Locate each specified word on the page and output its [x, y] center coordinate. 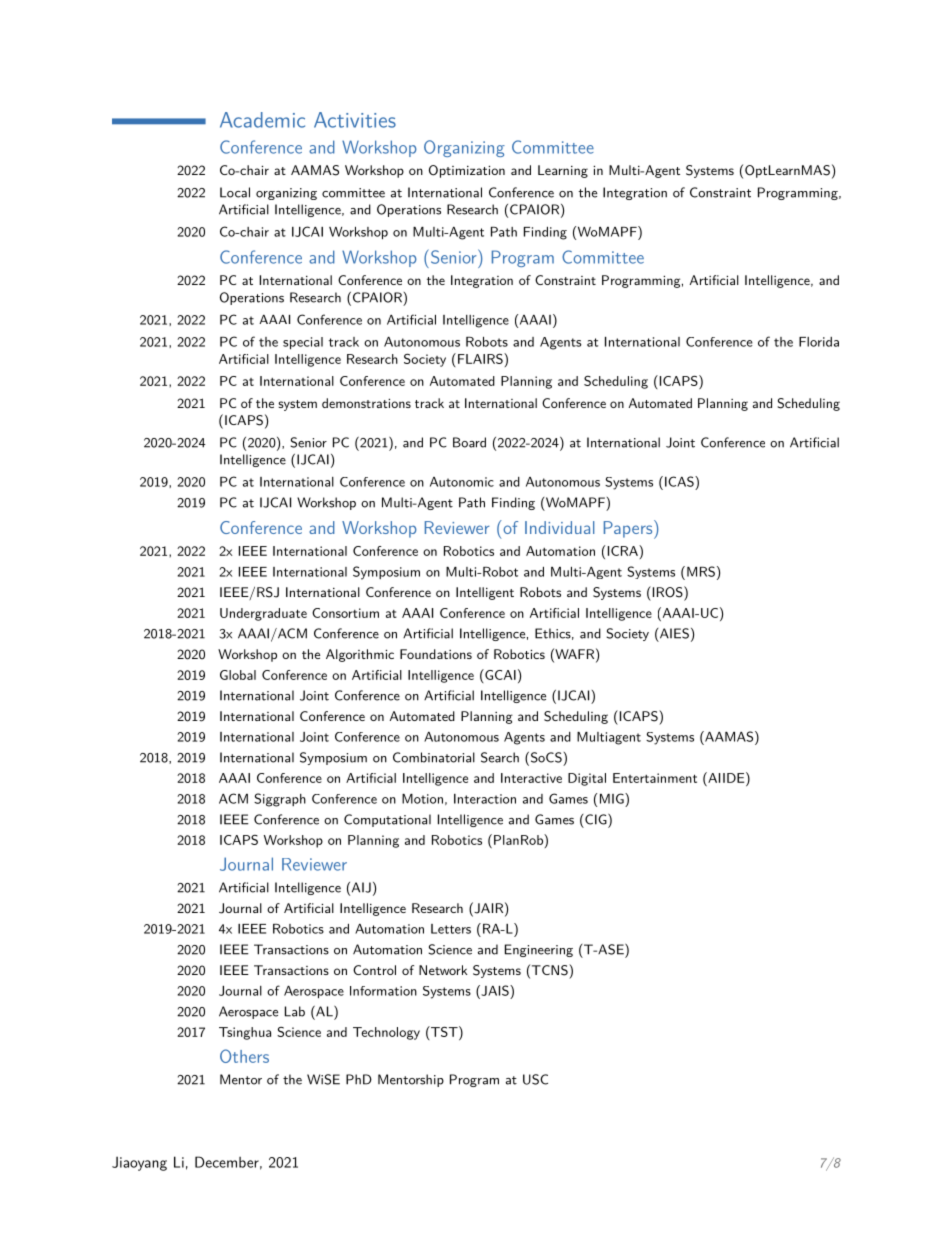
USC [535, 1079]
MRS [699, 571]
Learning [563, 171]
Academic [262, 120]
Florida [819, 342]
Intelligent [485, 593]
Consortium [345, 613]
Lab [295, 1011]
